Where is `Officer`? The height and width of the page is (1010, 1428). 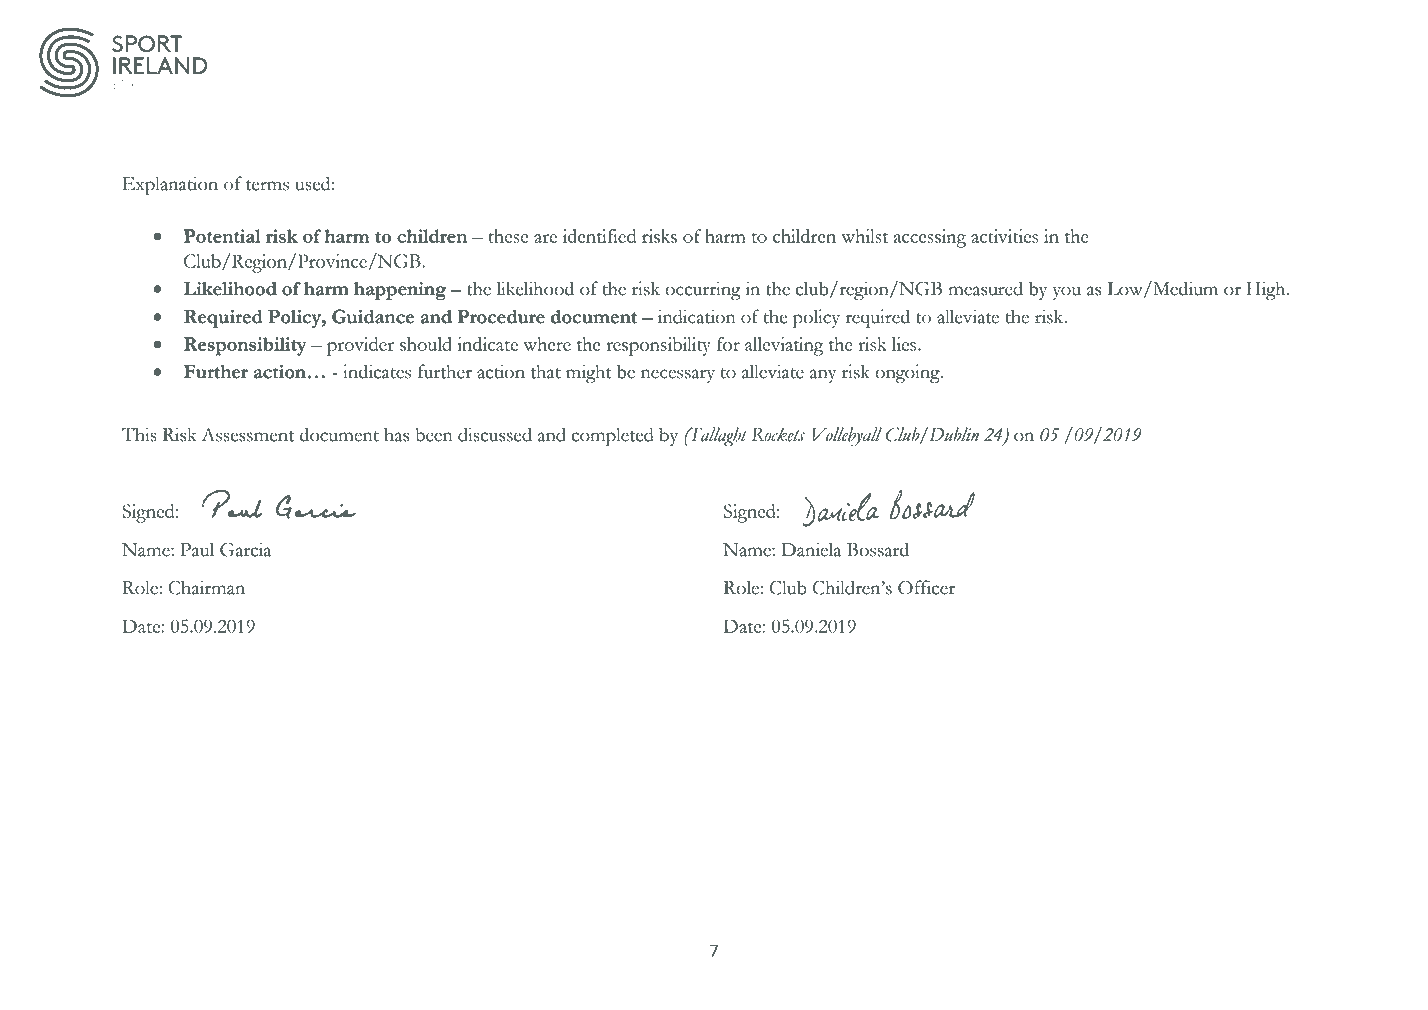
Officer is located at coordinates (926, 587).
